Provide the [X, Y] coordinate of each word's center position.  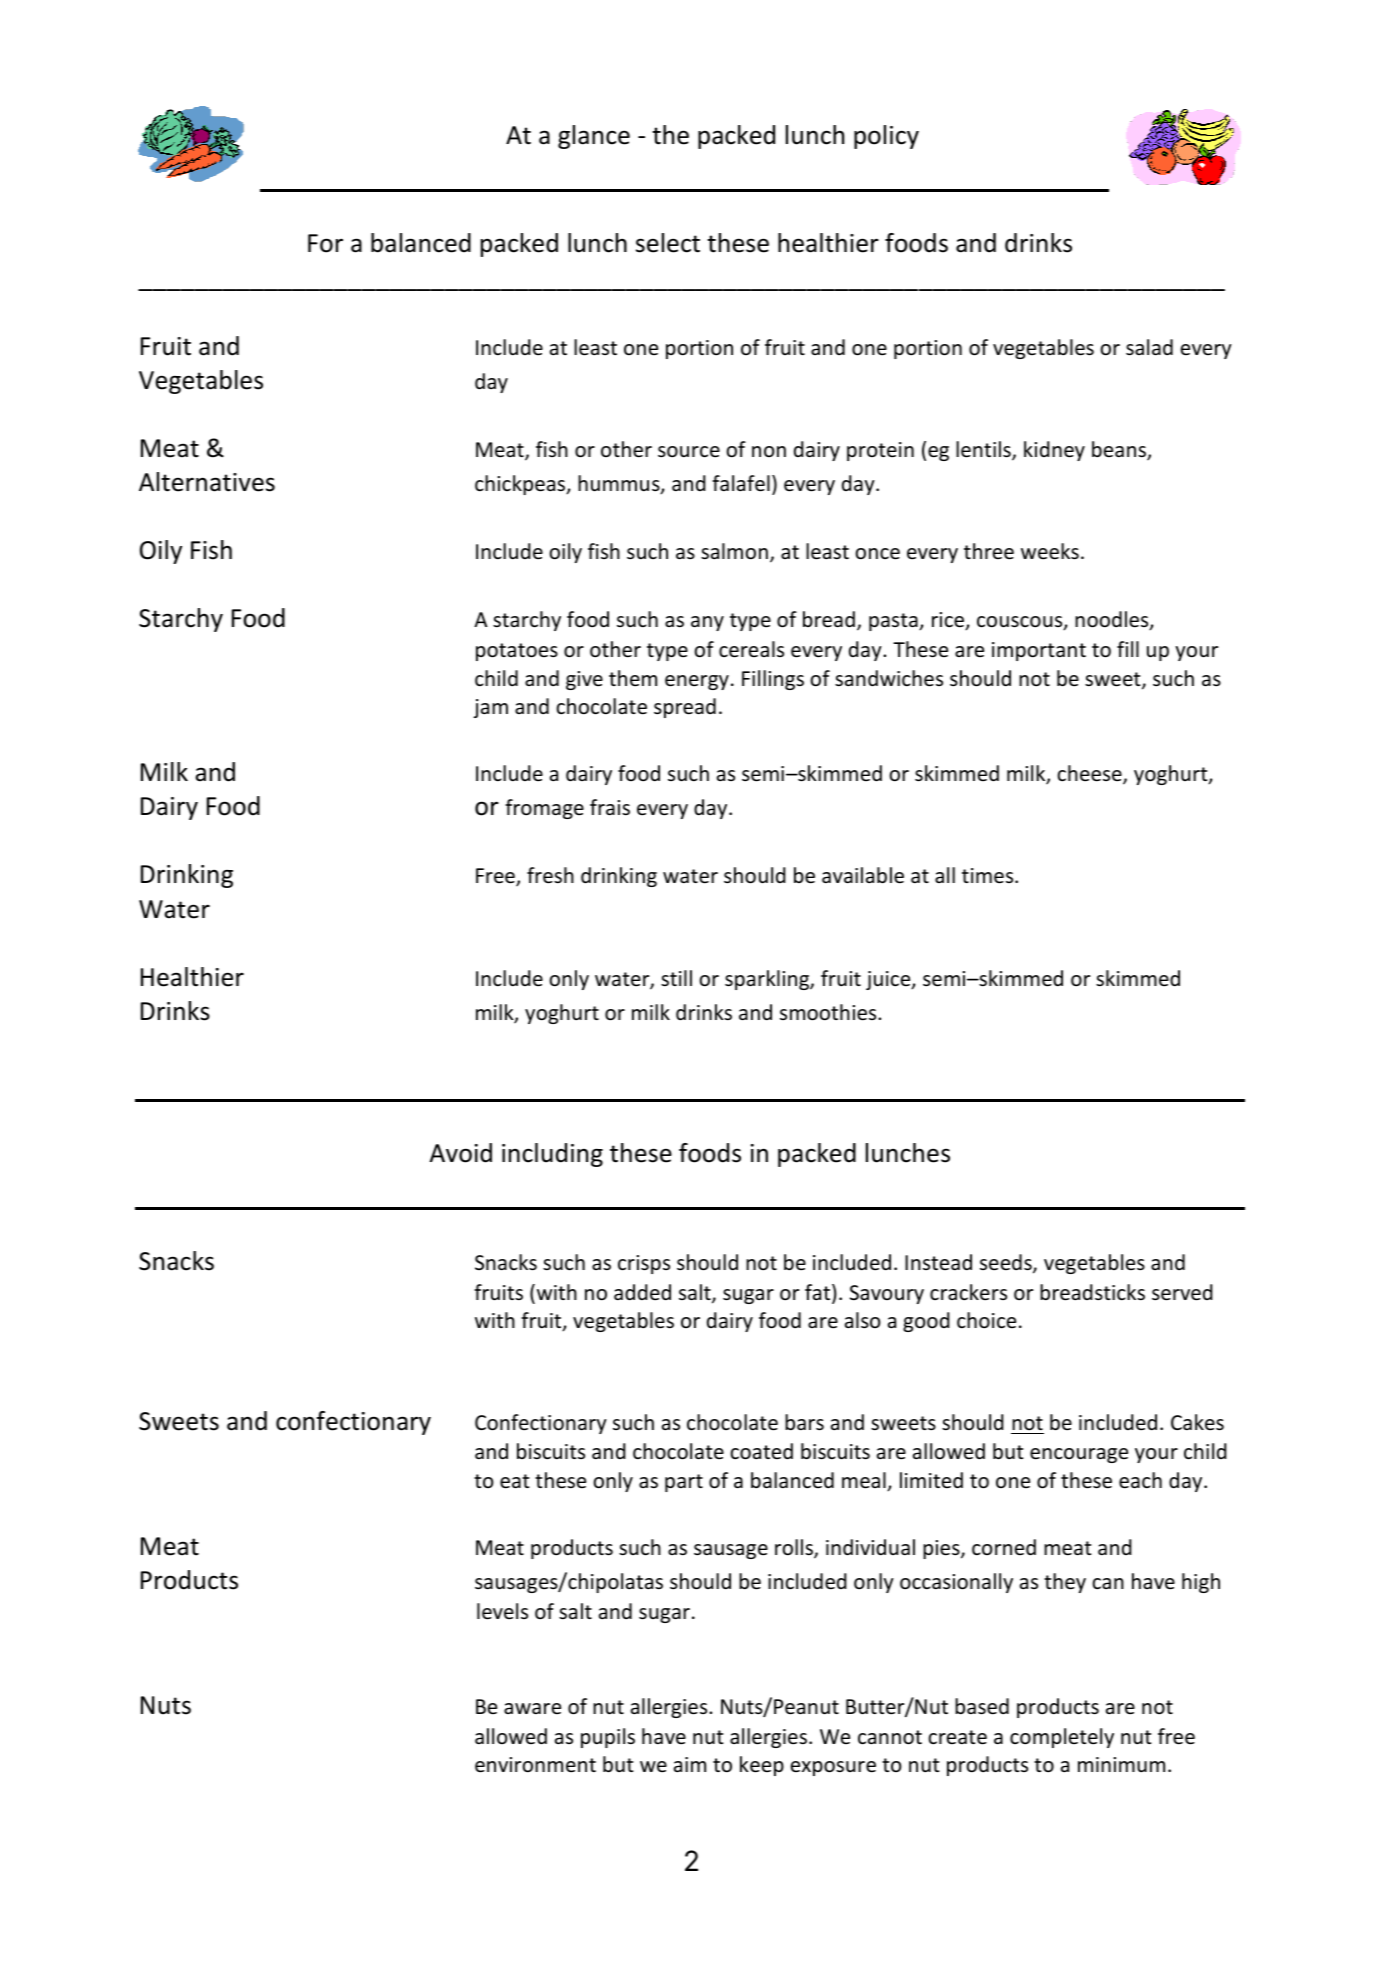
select [668, 243]
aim [690, 1764]
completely [1062, 1738]
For [325, 243]
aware [532, 1708]
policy [886, 137]
